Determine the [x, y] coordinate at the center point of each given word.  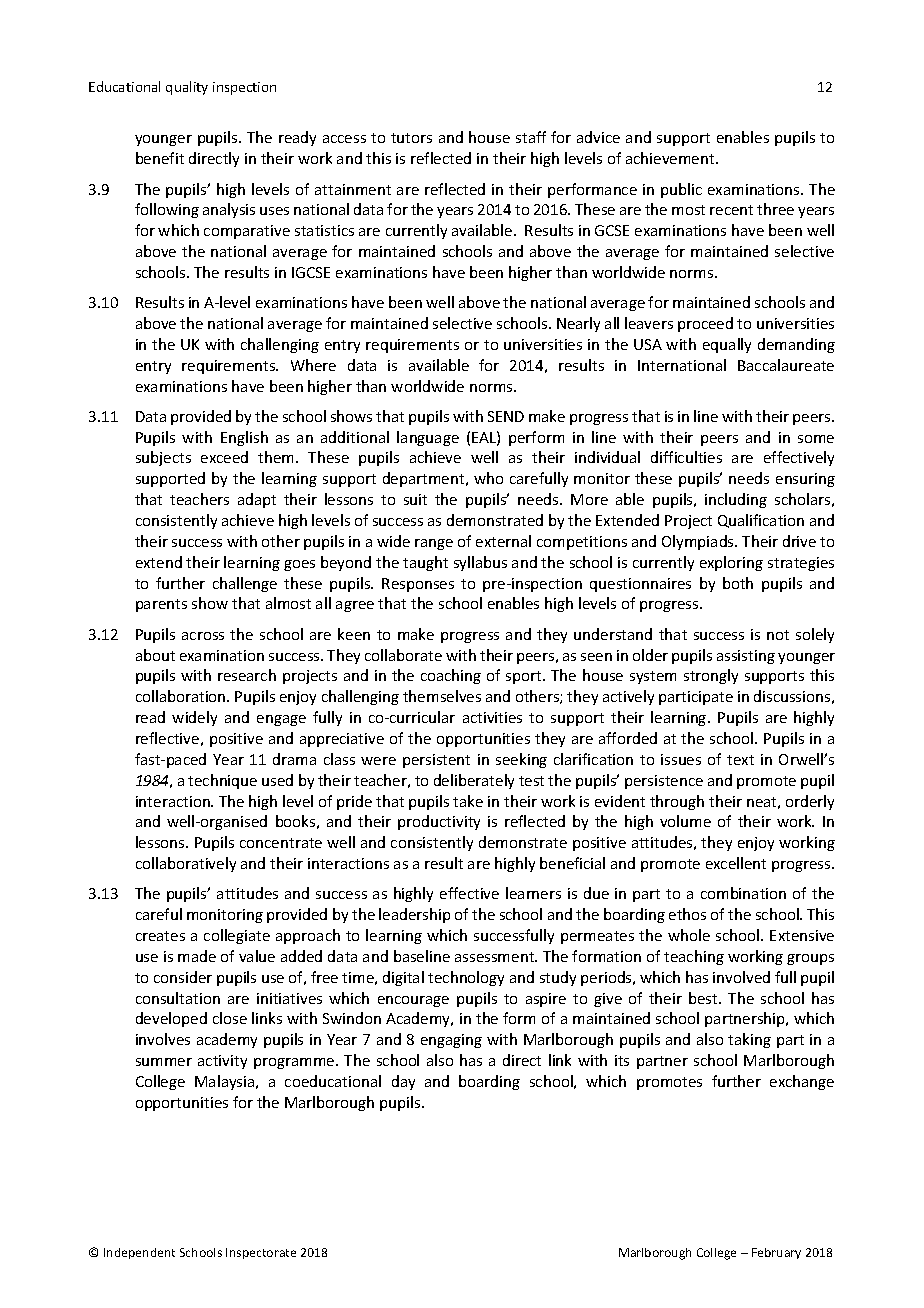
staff [531, 137]
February [776, 1253]
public [681, 190]
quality [187, 88]
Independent [139, 1253]
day [403, 1082]
